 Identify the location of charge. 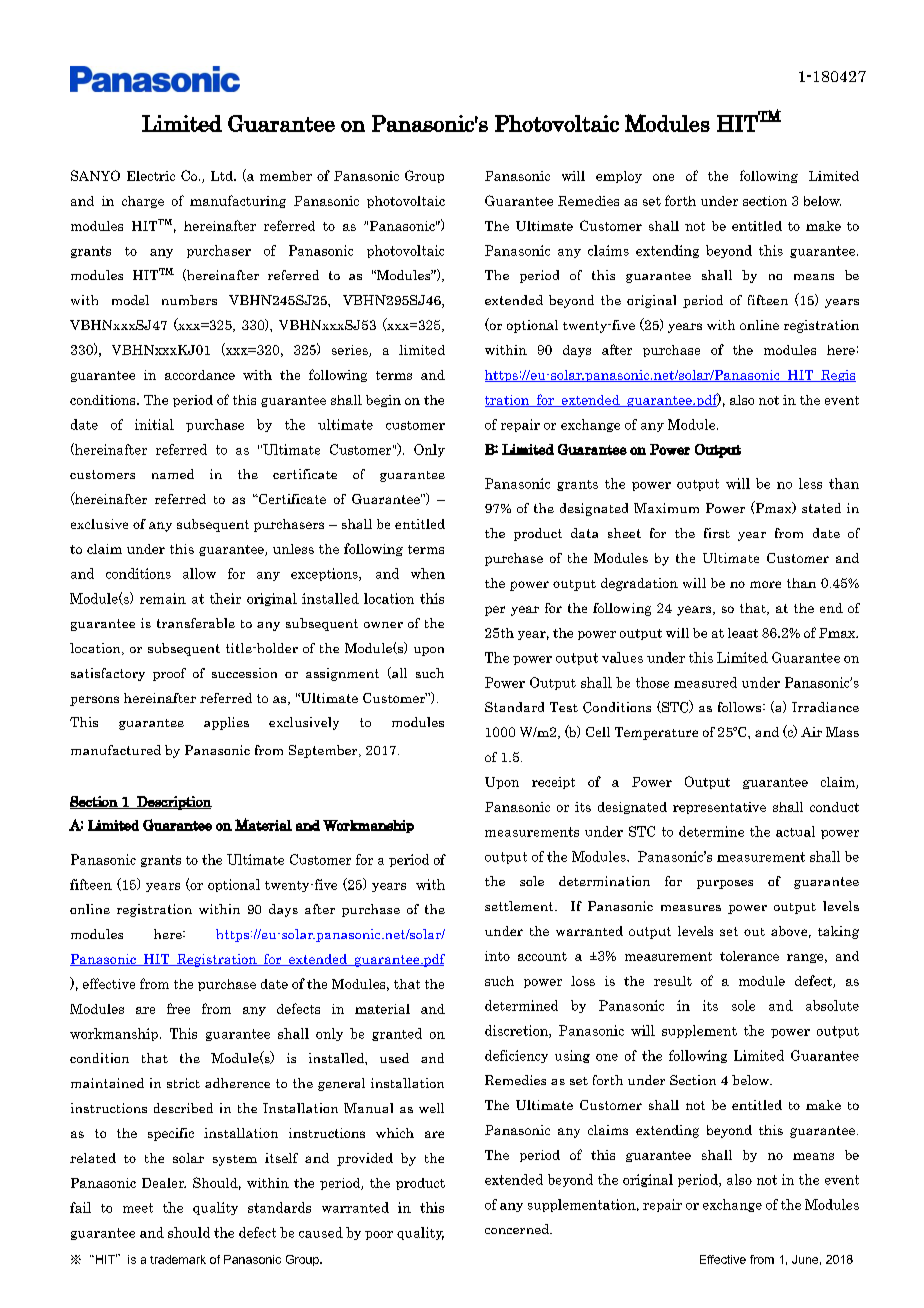
(143, 202).
